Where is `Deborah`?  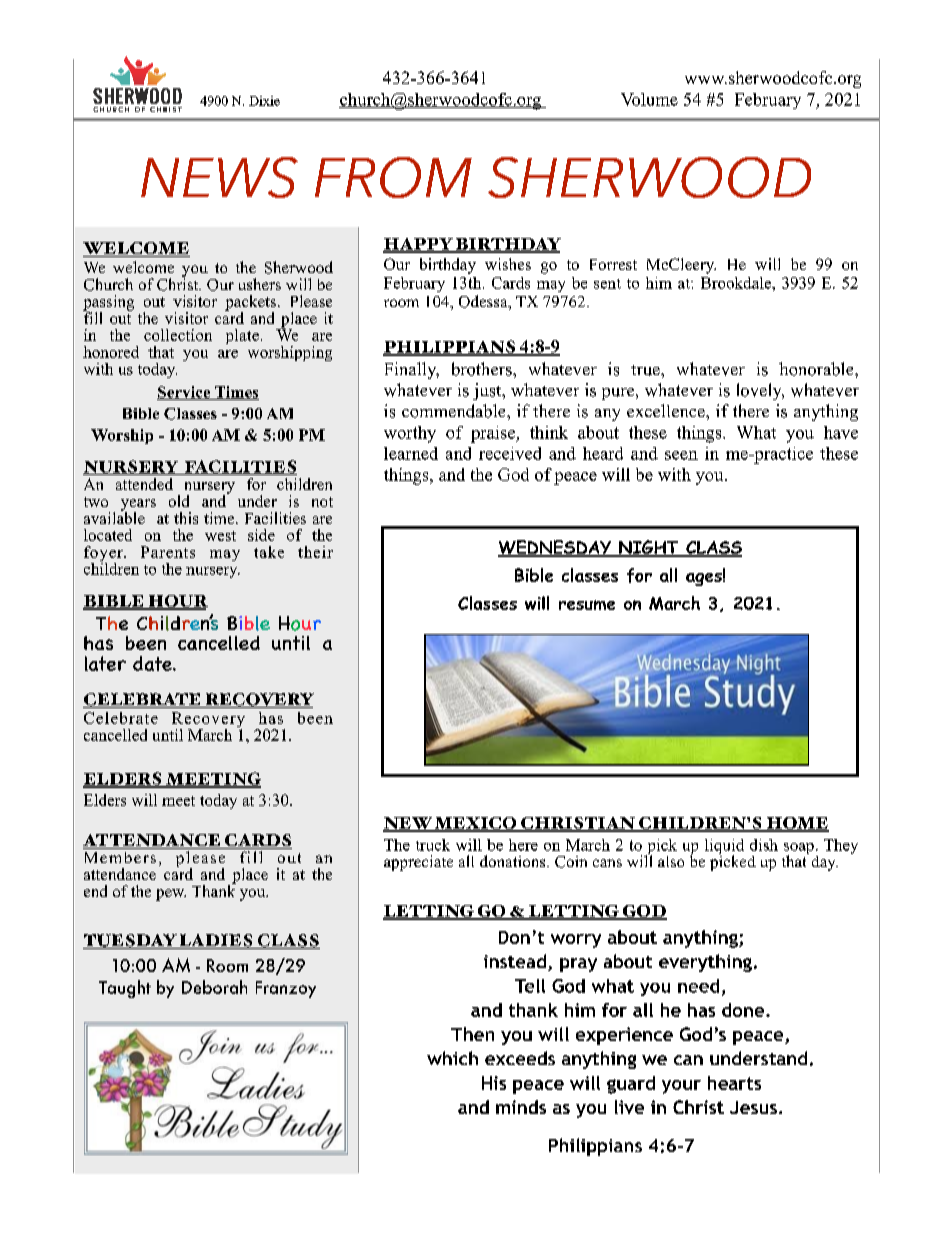 Deborah is located at coordinates (214, 987).
